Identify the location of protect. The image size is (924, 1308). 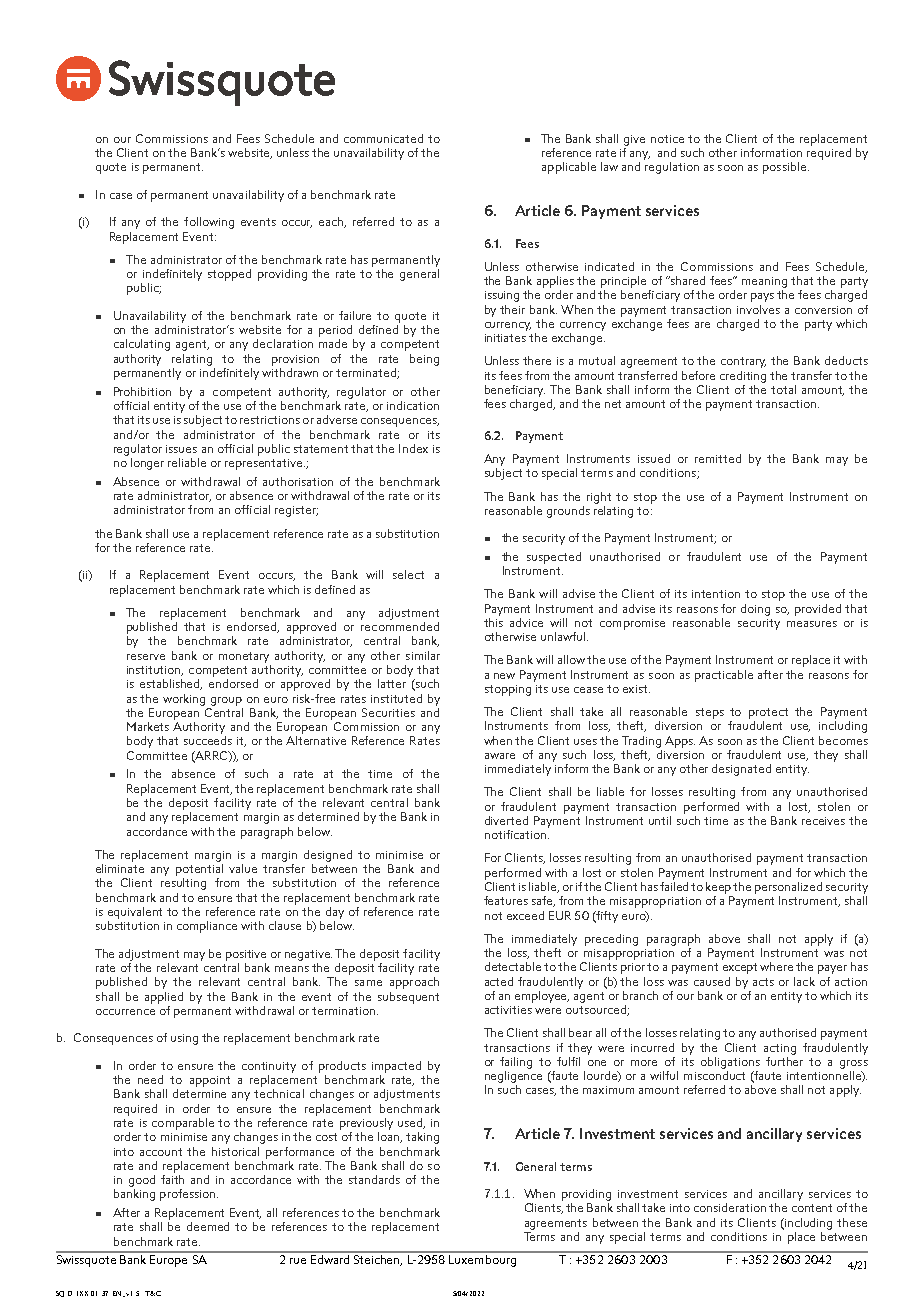
(768, 713).
